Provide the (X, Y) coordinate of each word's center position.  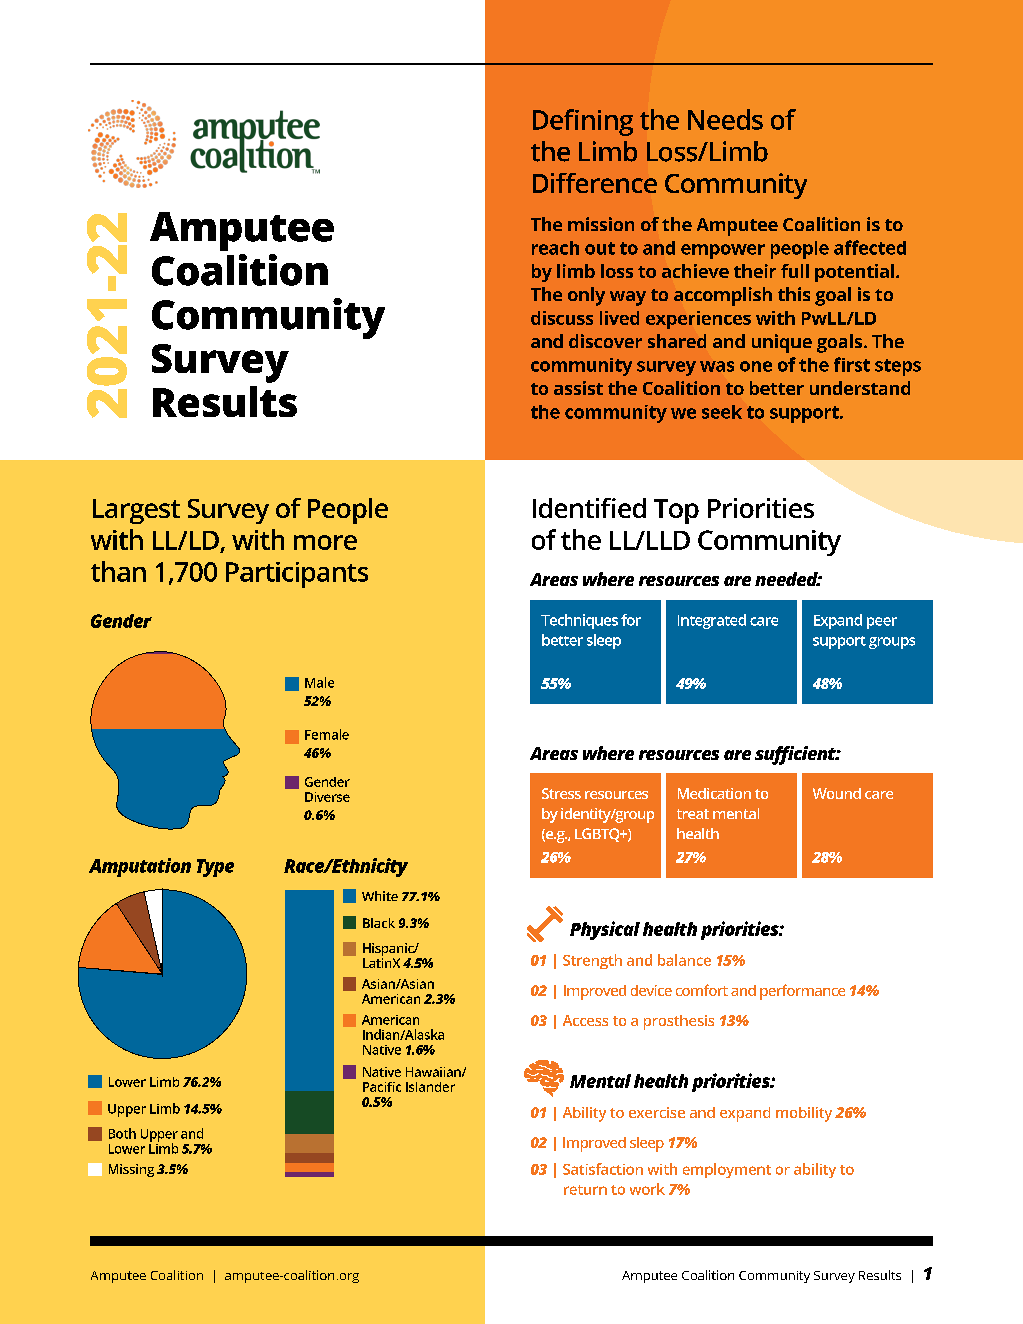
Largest (136, 511)
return (585, 1190)
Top (676, 511)
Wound (837, 793)
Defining (583, 122)
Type (215, 868)
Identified (589, 508)
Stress (561, 793)
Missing (131, 1170)
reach (555, 248)
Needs (725, 119)
